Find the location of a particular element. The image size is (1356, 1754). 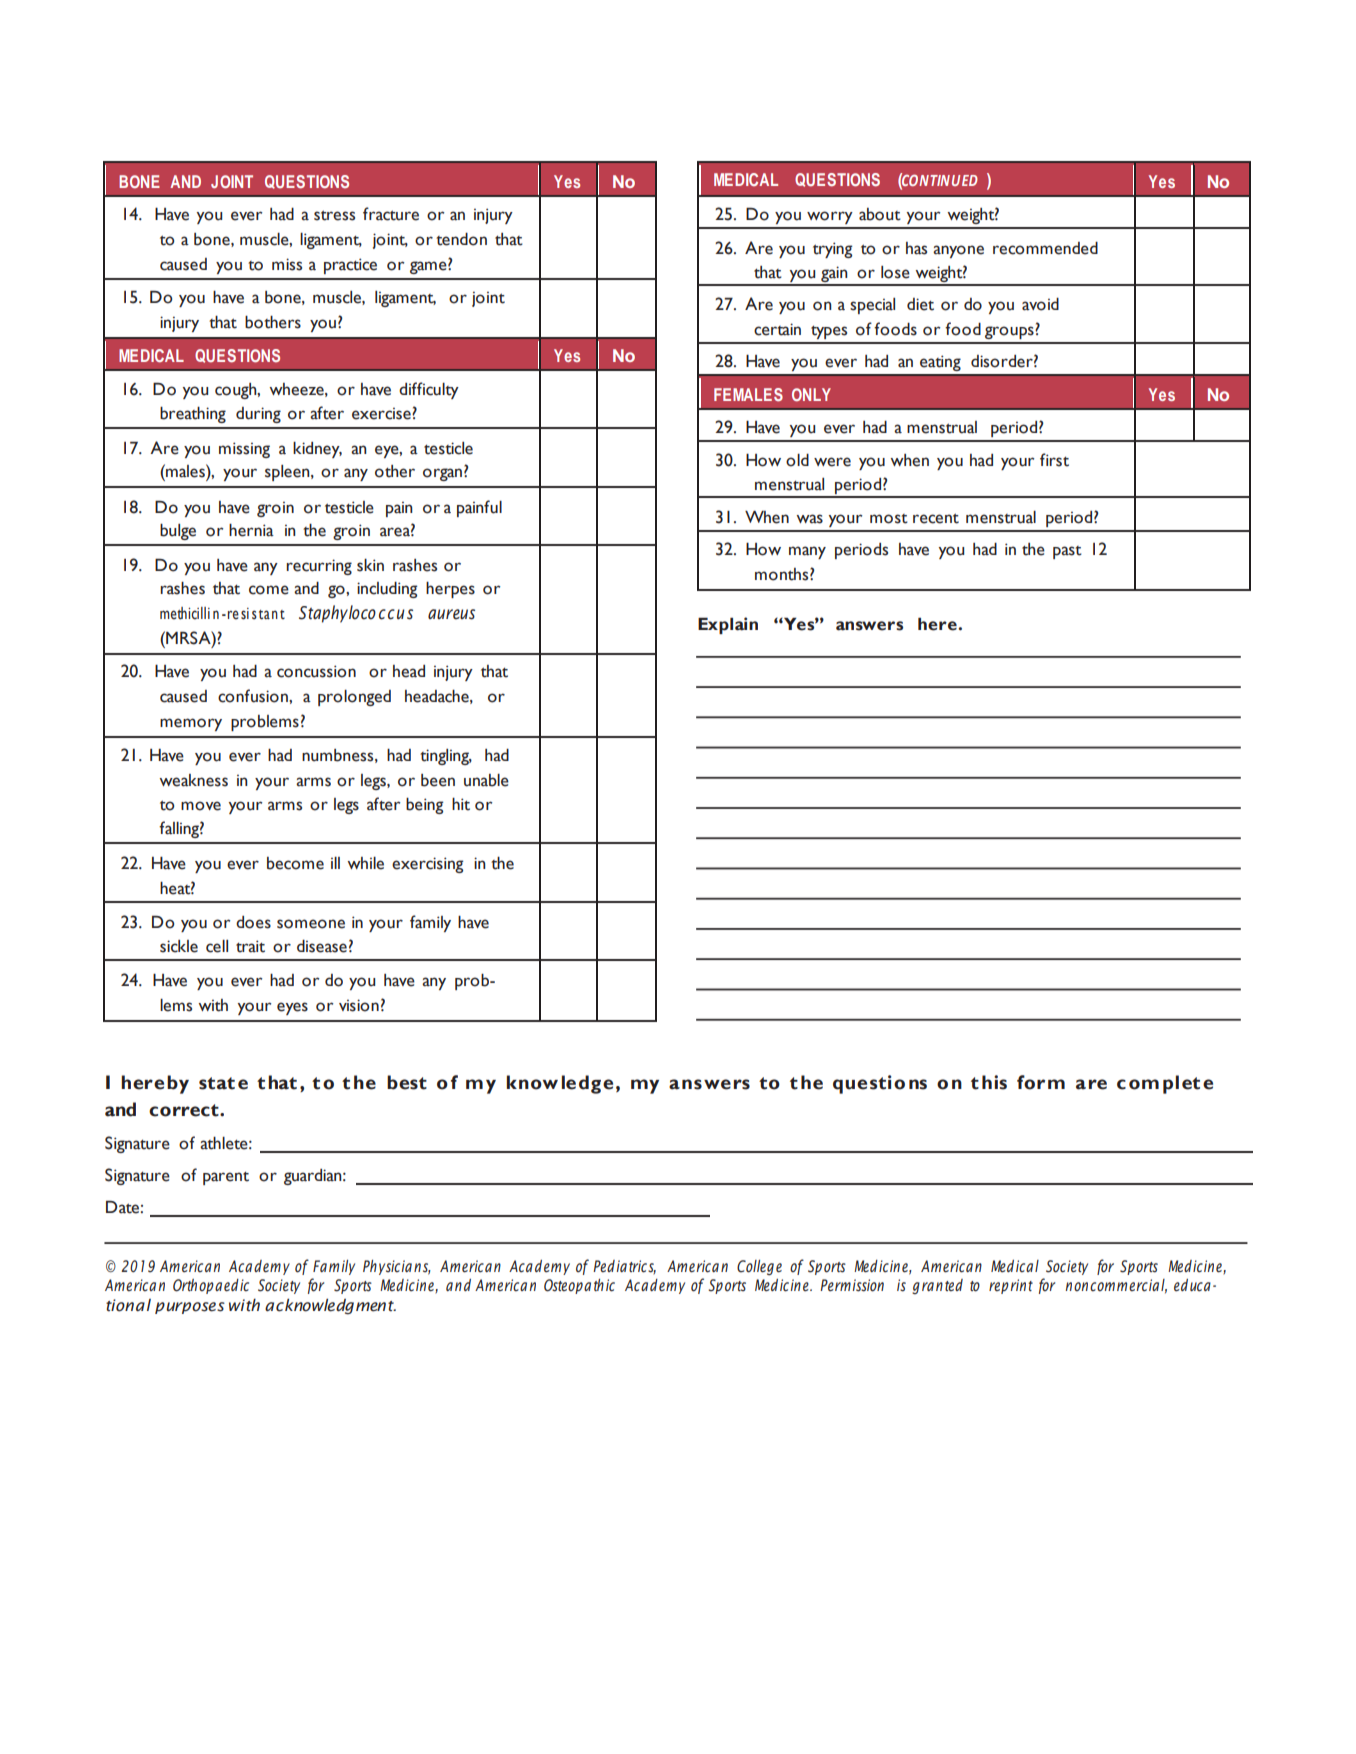

stress is located at coordinates (334, 215).
